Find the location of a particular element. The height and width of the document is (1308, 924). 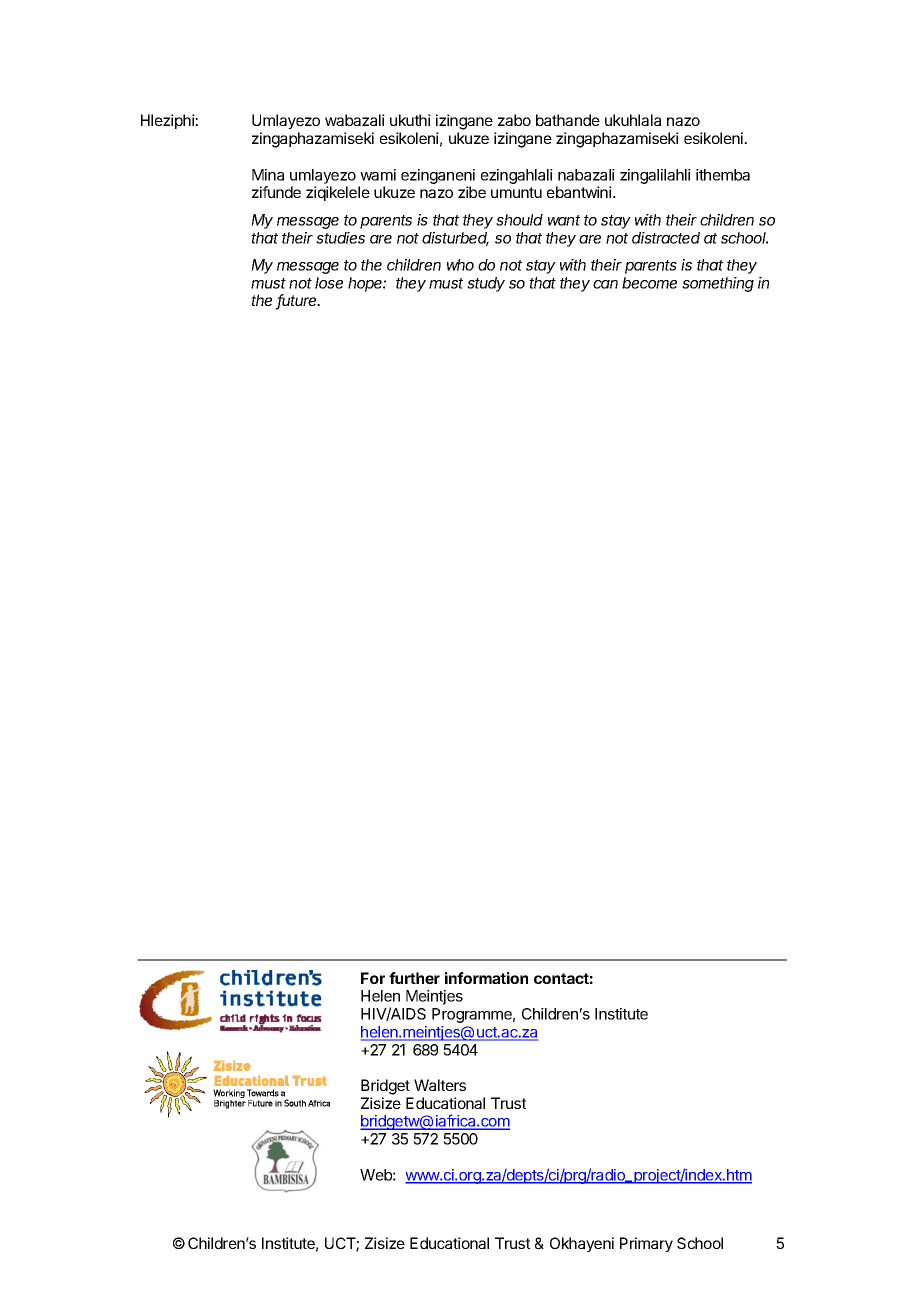

studies is located at coordinates (340, 238).
